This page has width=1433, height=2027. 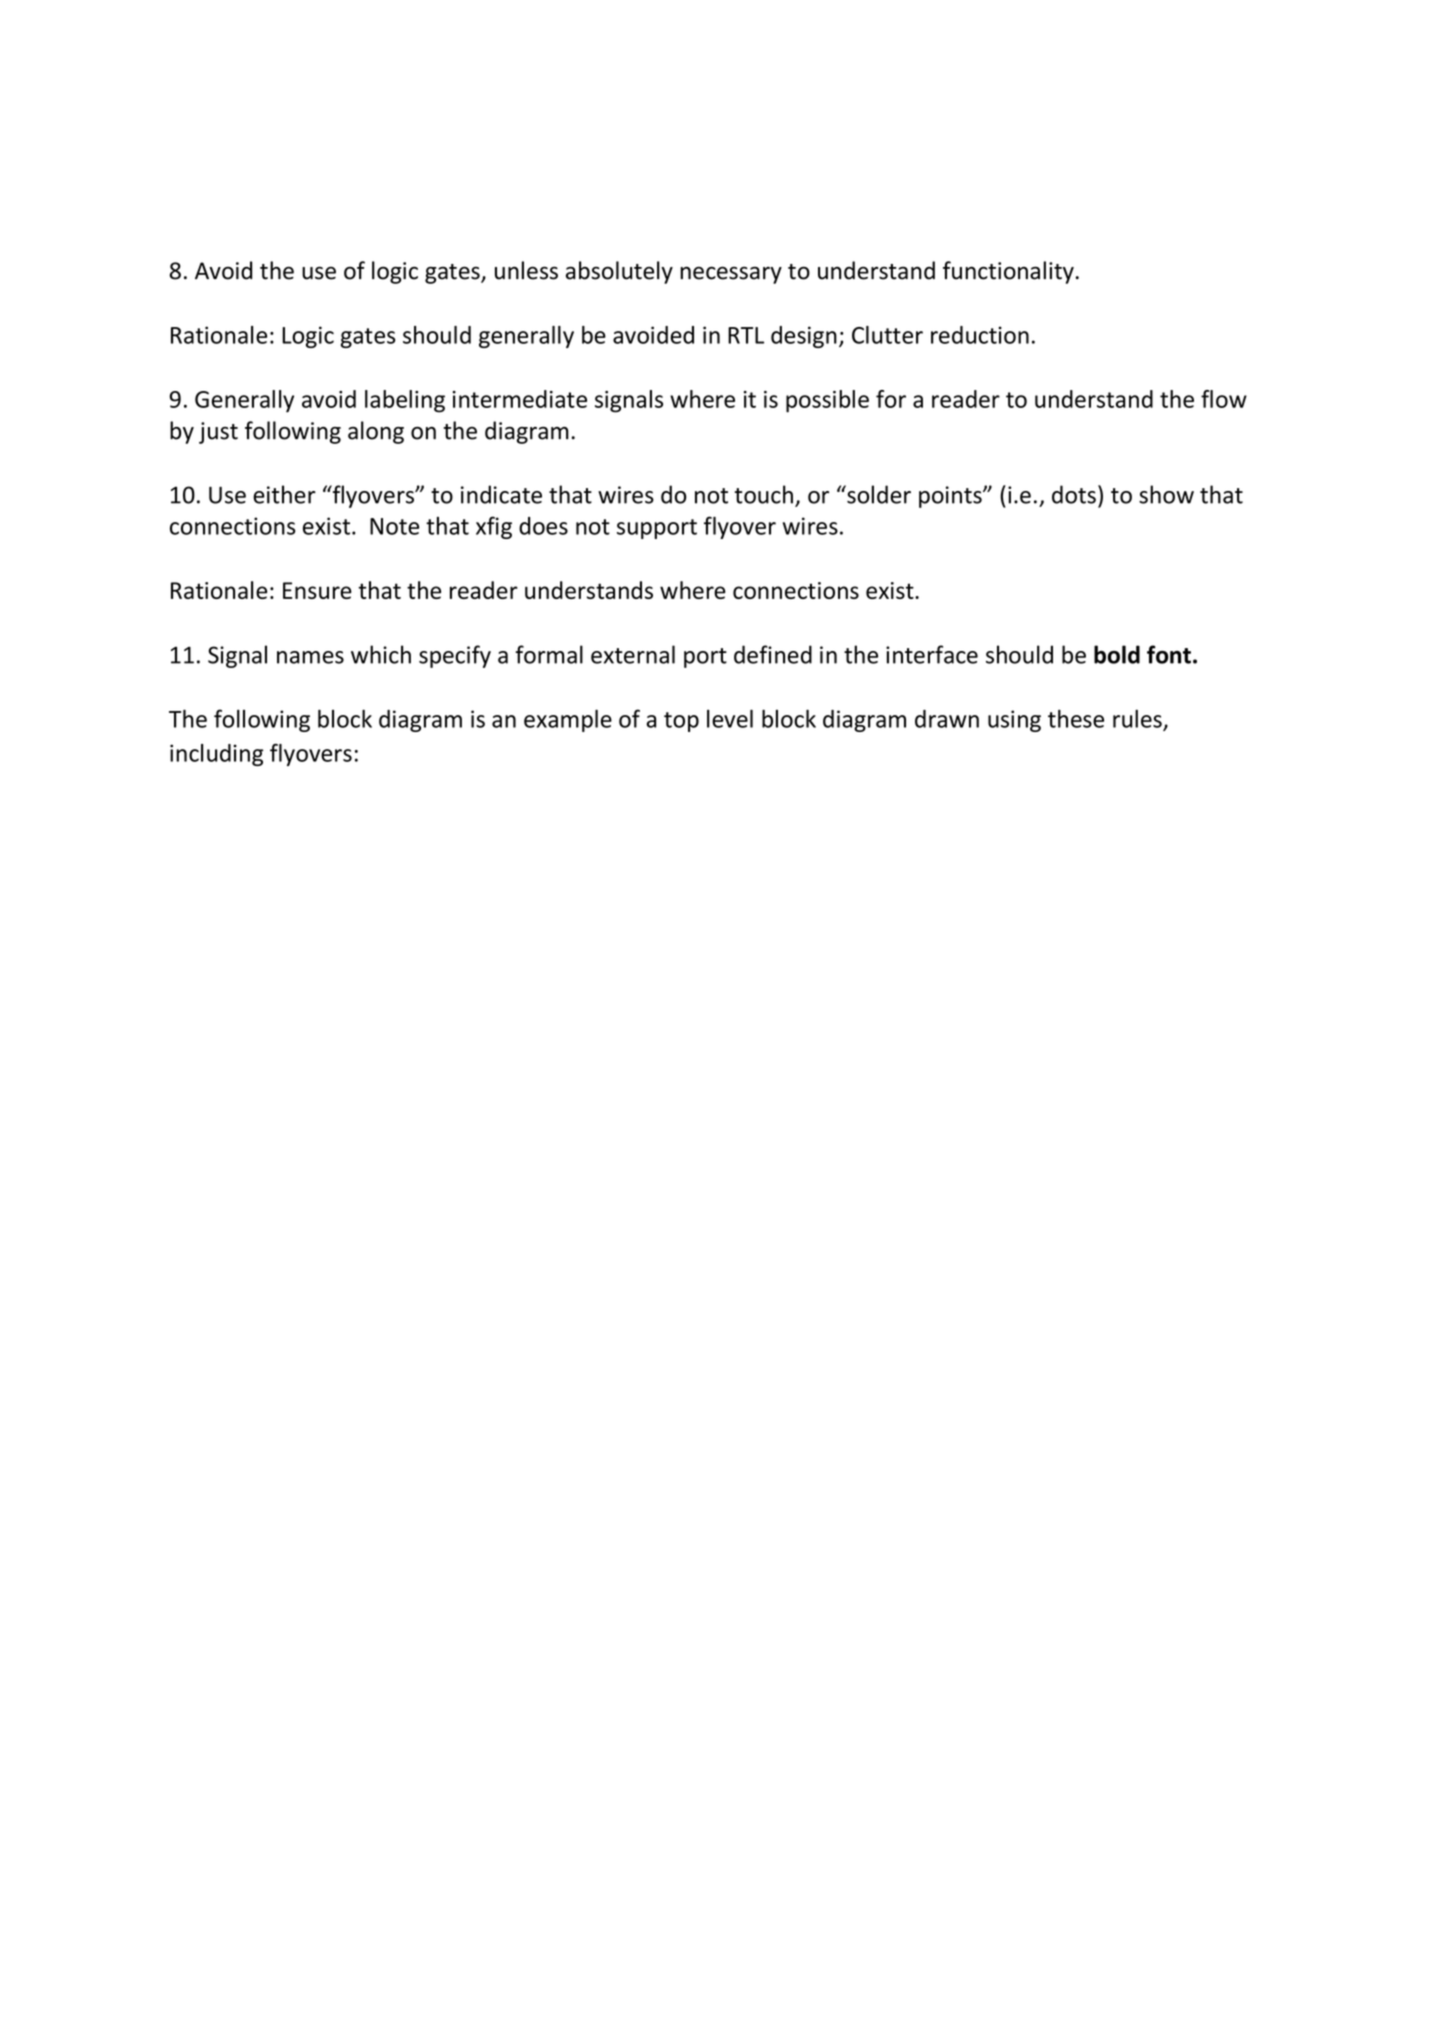 What do you see at coordinates (405, 401) in the page?
I see `labeling` at bounding box center [405, 401].
